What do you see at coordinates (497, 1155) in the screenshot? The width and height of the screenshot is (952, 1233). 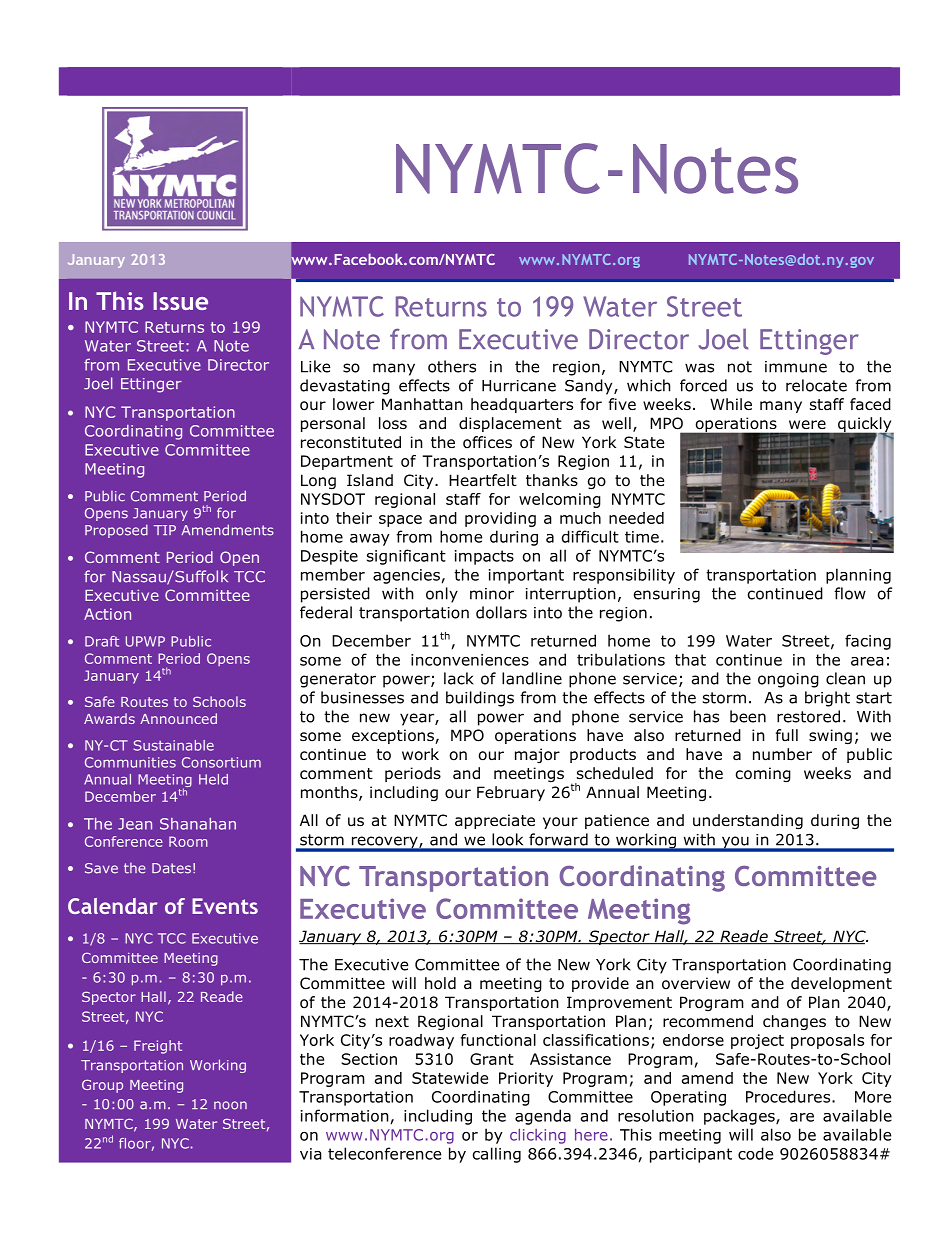 I see `calling` at bounding box center [497, 1155].
